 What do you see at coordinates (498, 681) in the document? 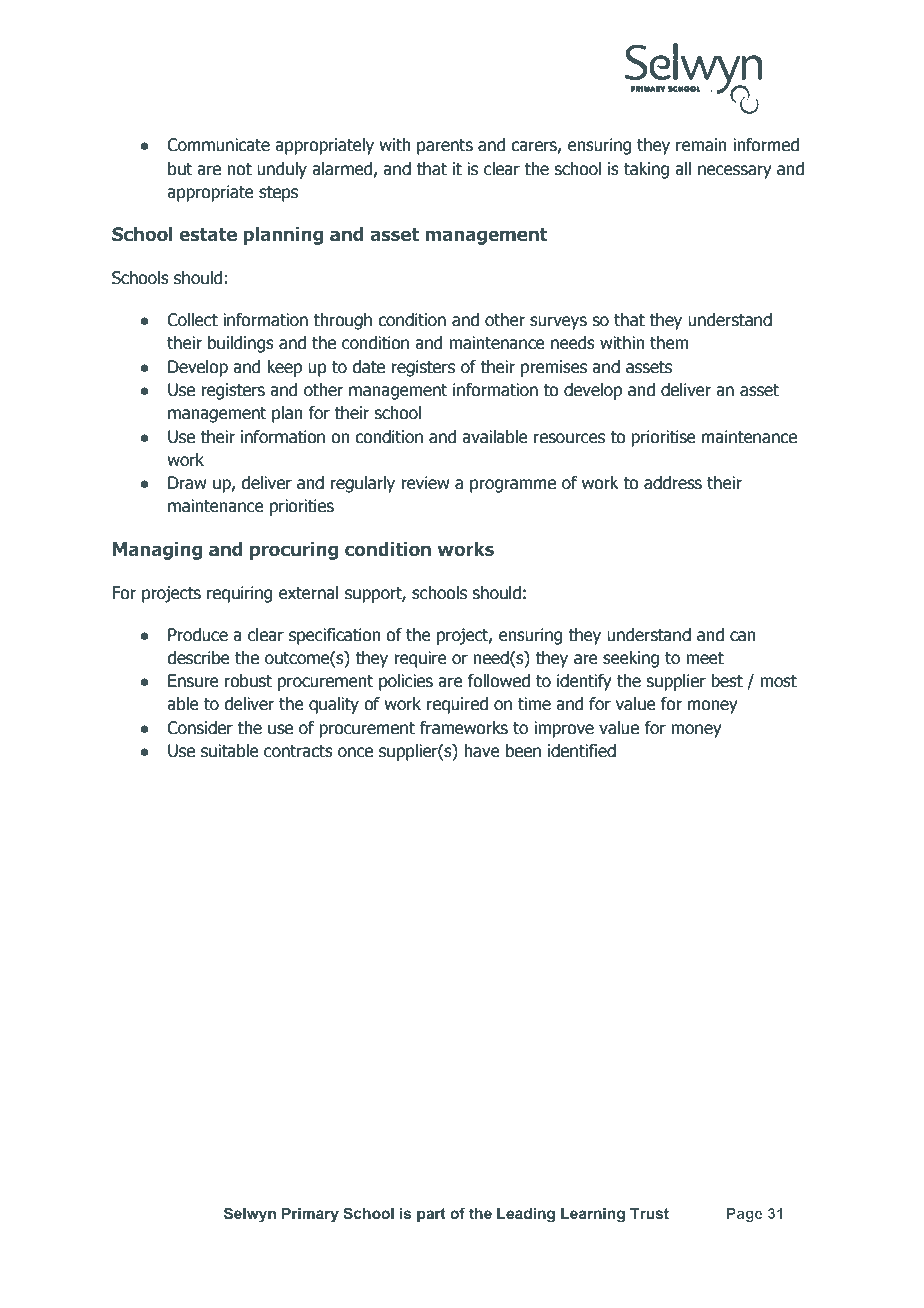
I see `followed` at bounding box center [498, 681].
